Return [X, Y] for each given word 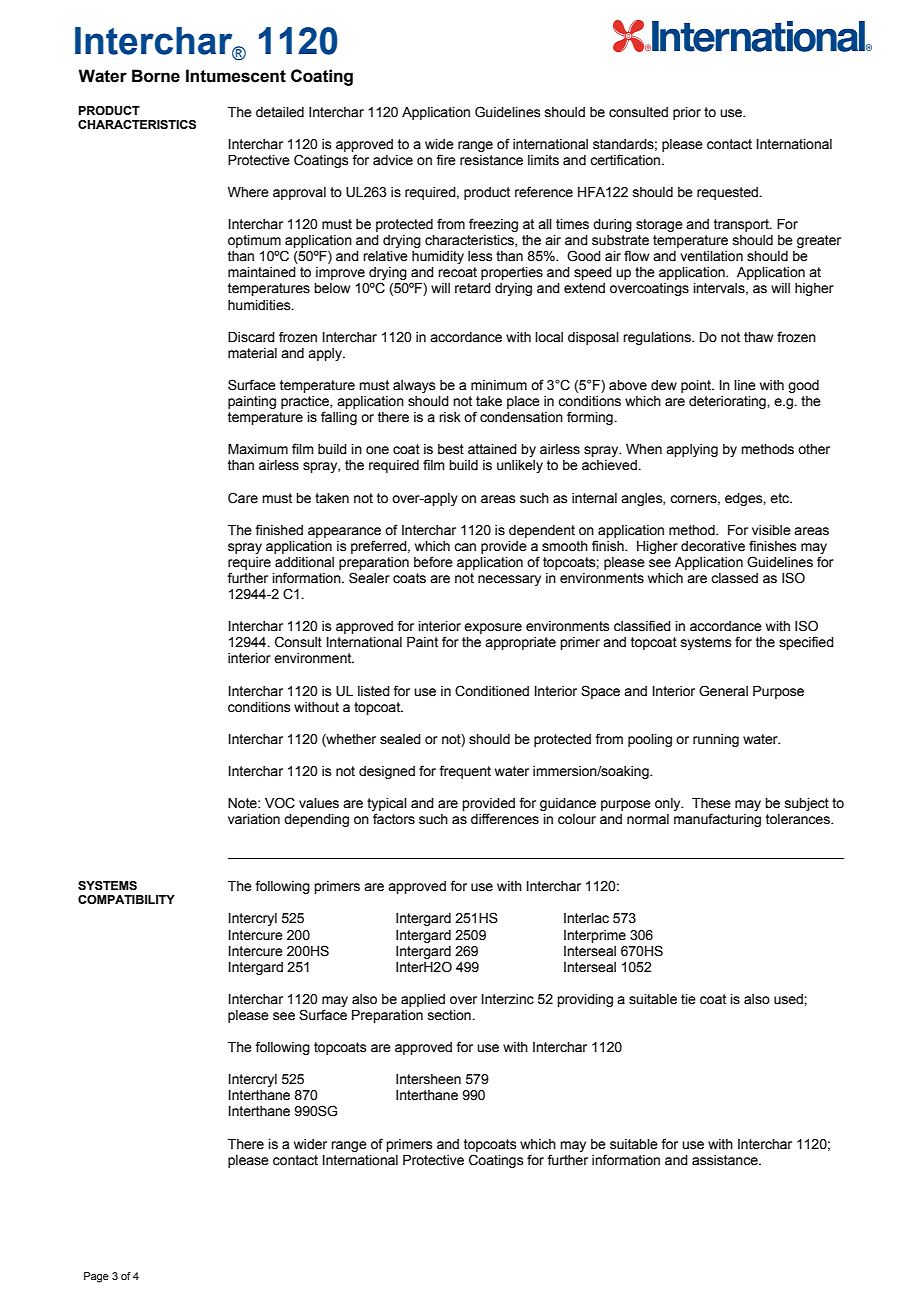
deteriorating [728, 402]
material [252, 353]
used [789, 999]
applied [423, 1000]
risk [450, 417]
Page [96, 1277]
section [450, 1015]
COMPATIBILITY [126, 899]
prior [687, 113]
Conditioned [492, 691]
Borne [156, 76]
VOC [280, 803]
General [723, 691]
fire [446, 159]
